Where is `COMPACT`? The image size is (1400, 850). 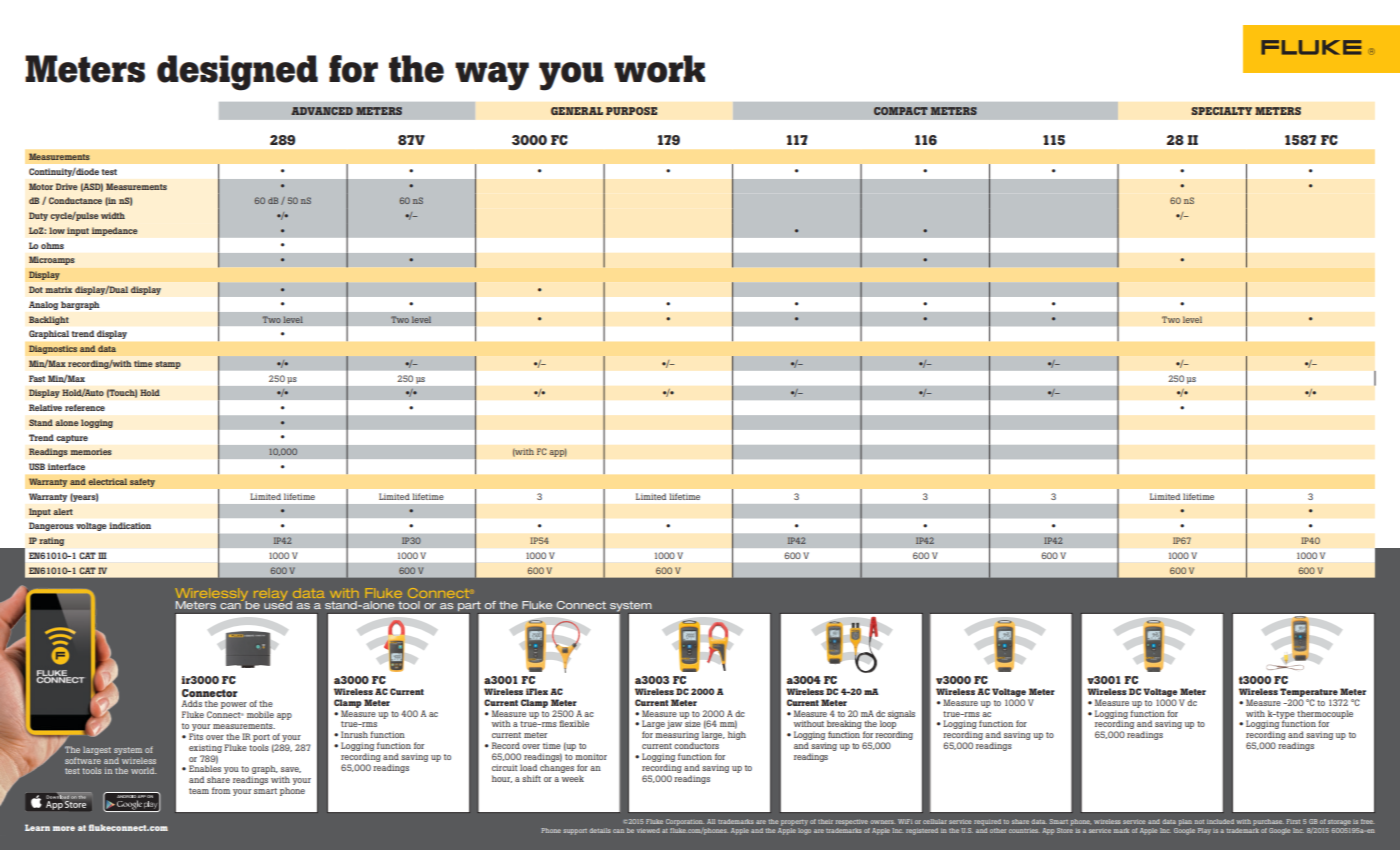
COMPACT is located at coordinates (901, 111).
